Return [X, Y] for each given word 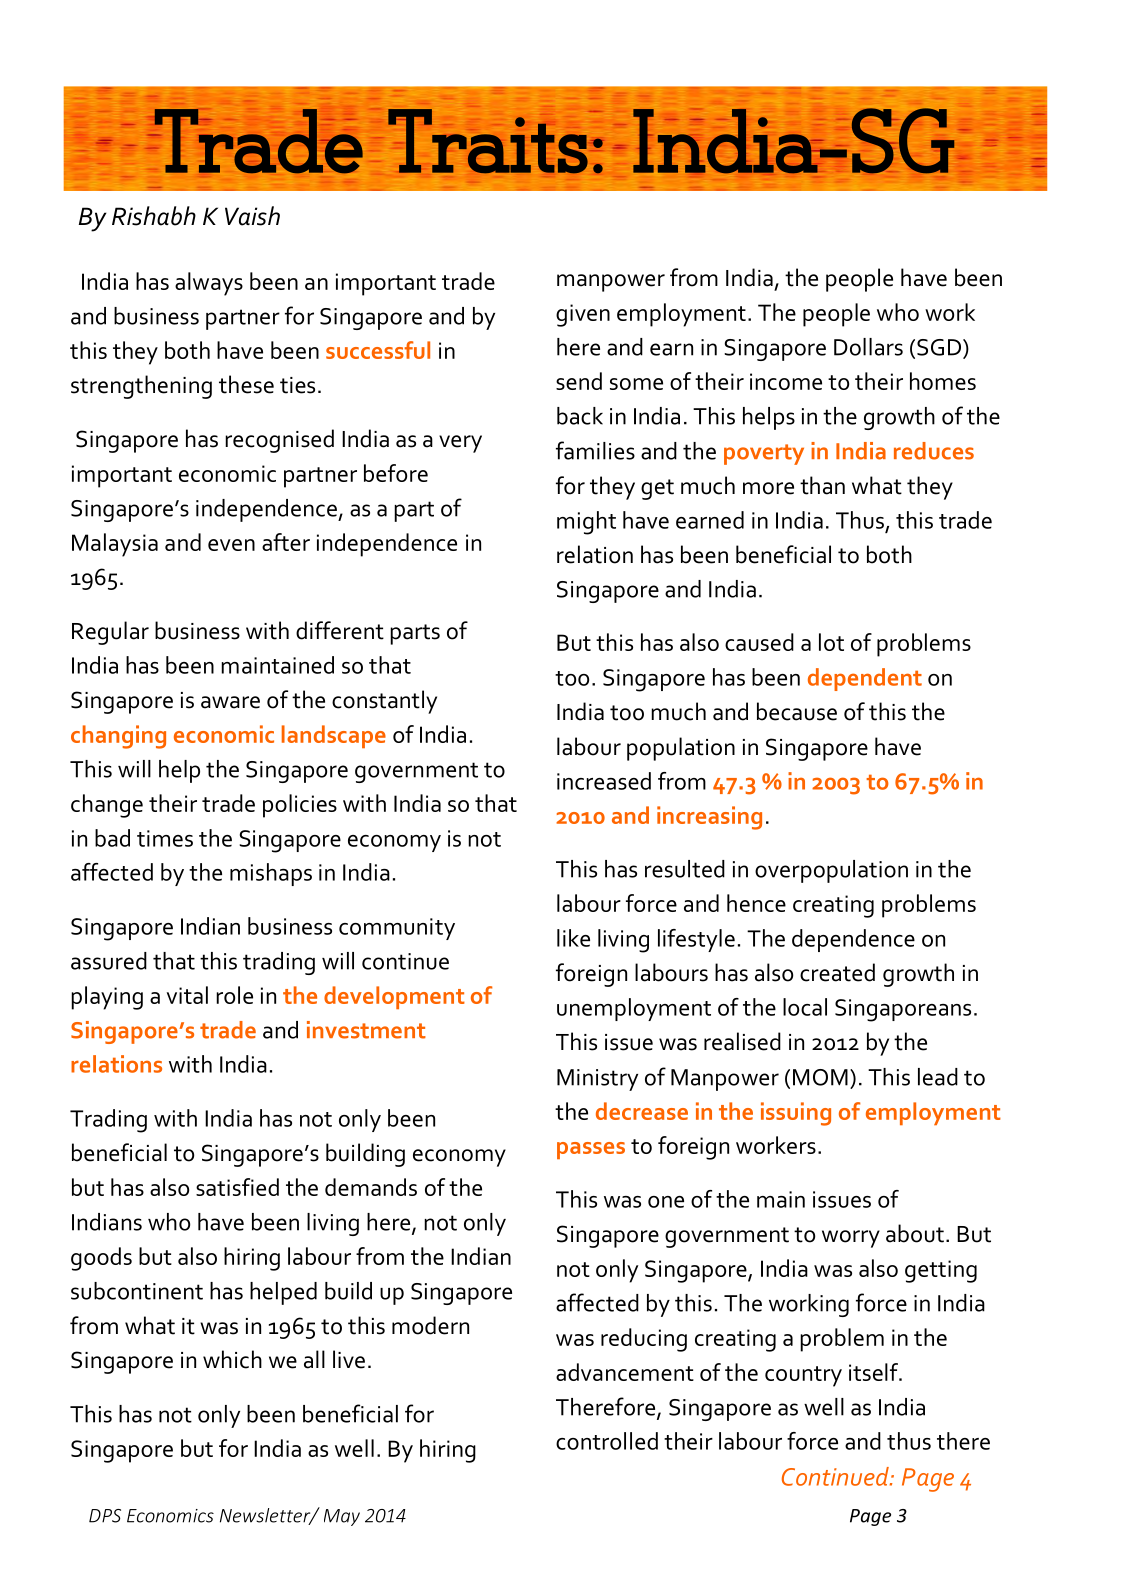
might [586, 523]
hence [756, 903]
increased [604, 781]
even [231, 545]
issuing [796, 1114]
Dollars [868, 347]
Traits [488, 141]
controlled [607, 1441]
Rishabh [154, 216]
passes [591, 1150]
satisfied [237, 1187]
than [822, 485]
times [165, 838]
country [803, 1376]
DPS [105, 1516]
